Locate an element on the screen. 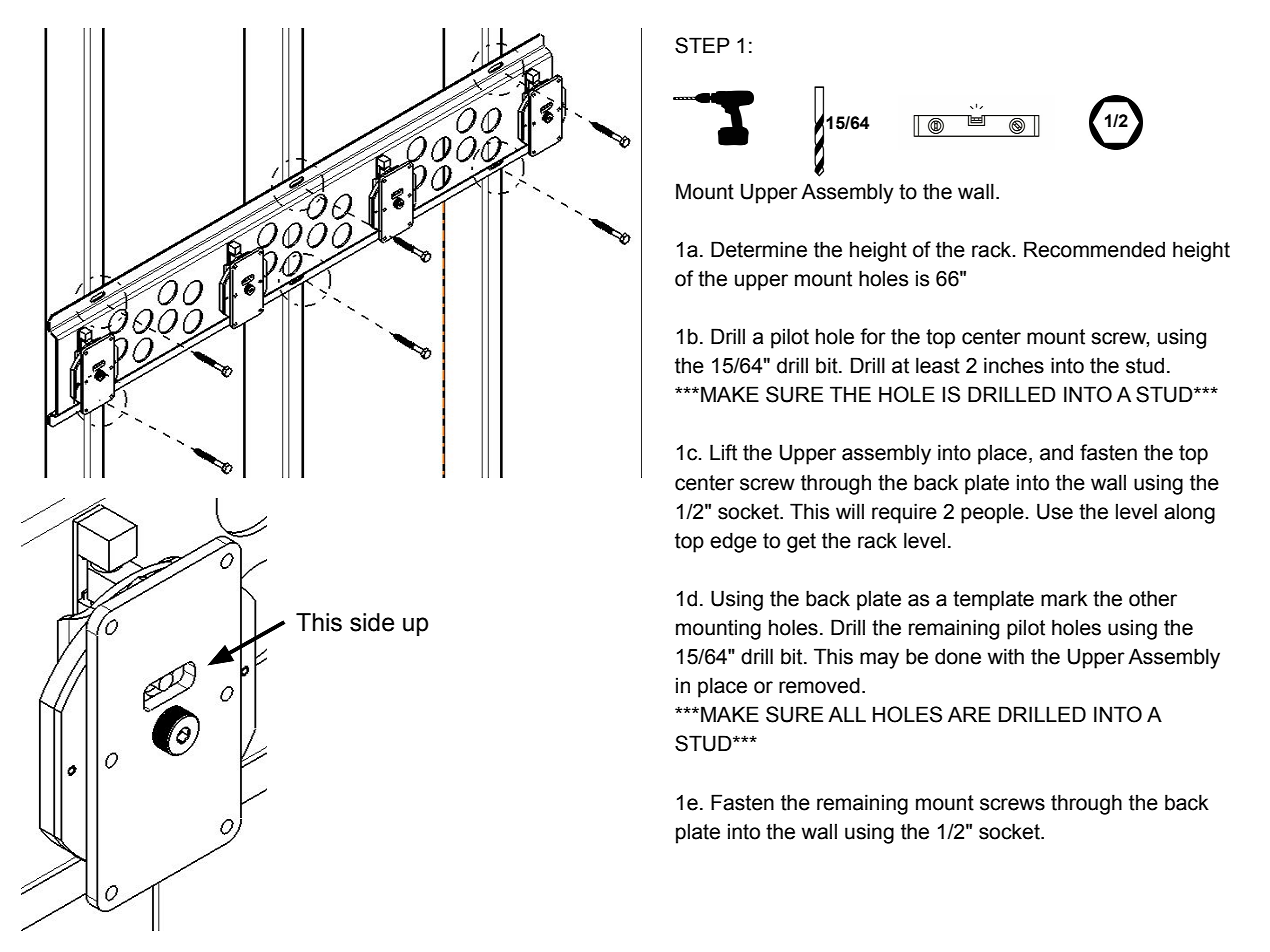 This screenshot has height=952, width=1270. side is located at coordinates (372, 622).
